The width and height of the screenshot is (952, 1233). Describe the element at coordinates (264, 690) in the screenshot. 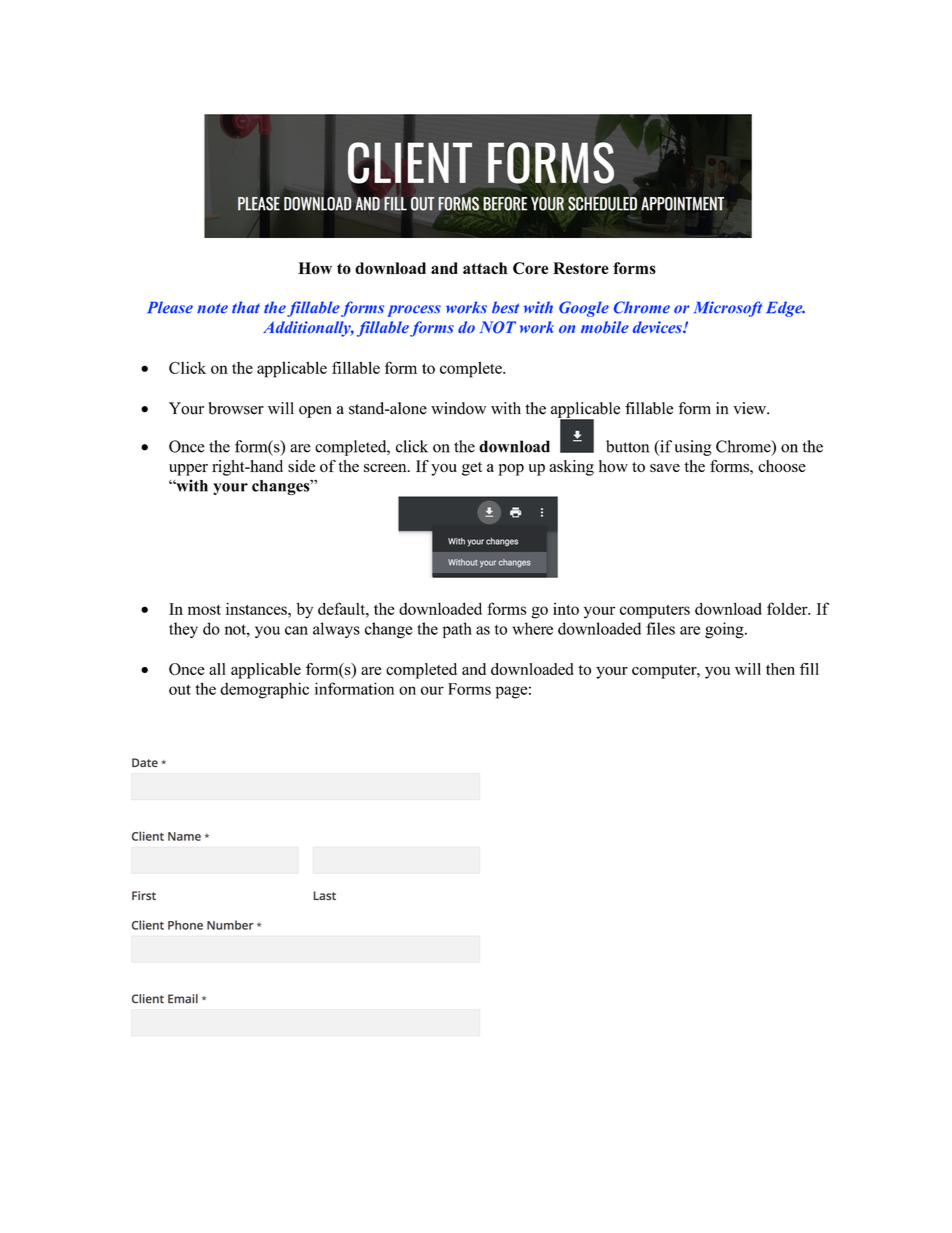

I see `demographic` at that location.
